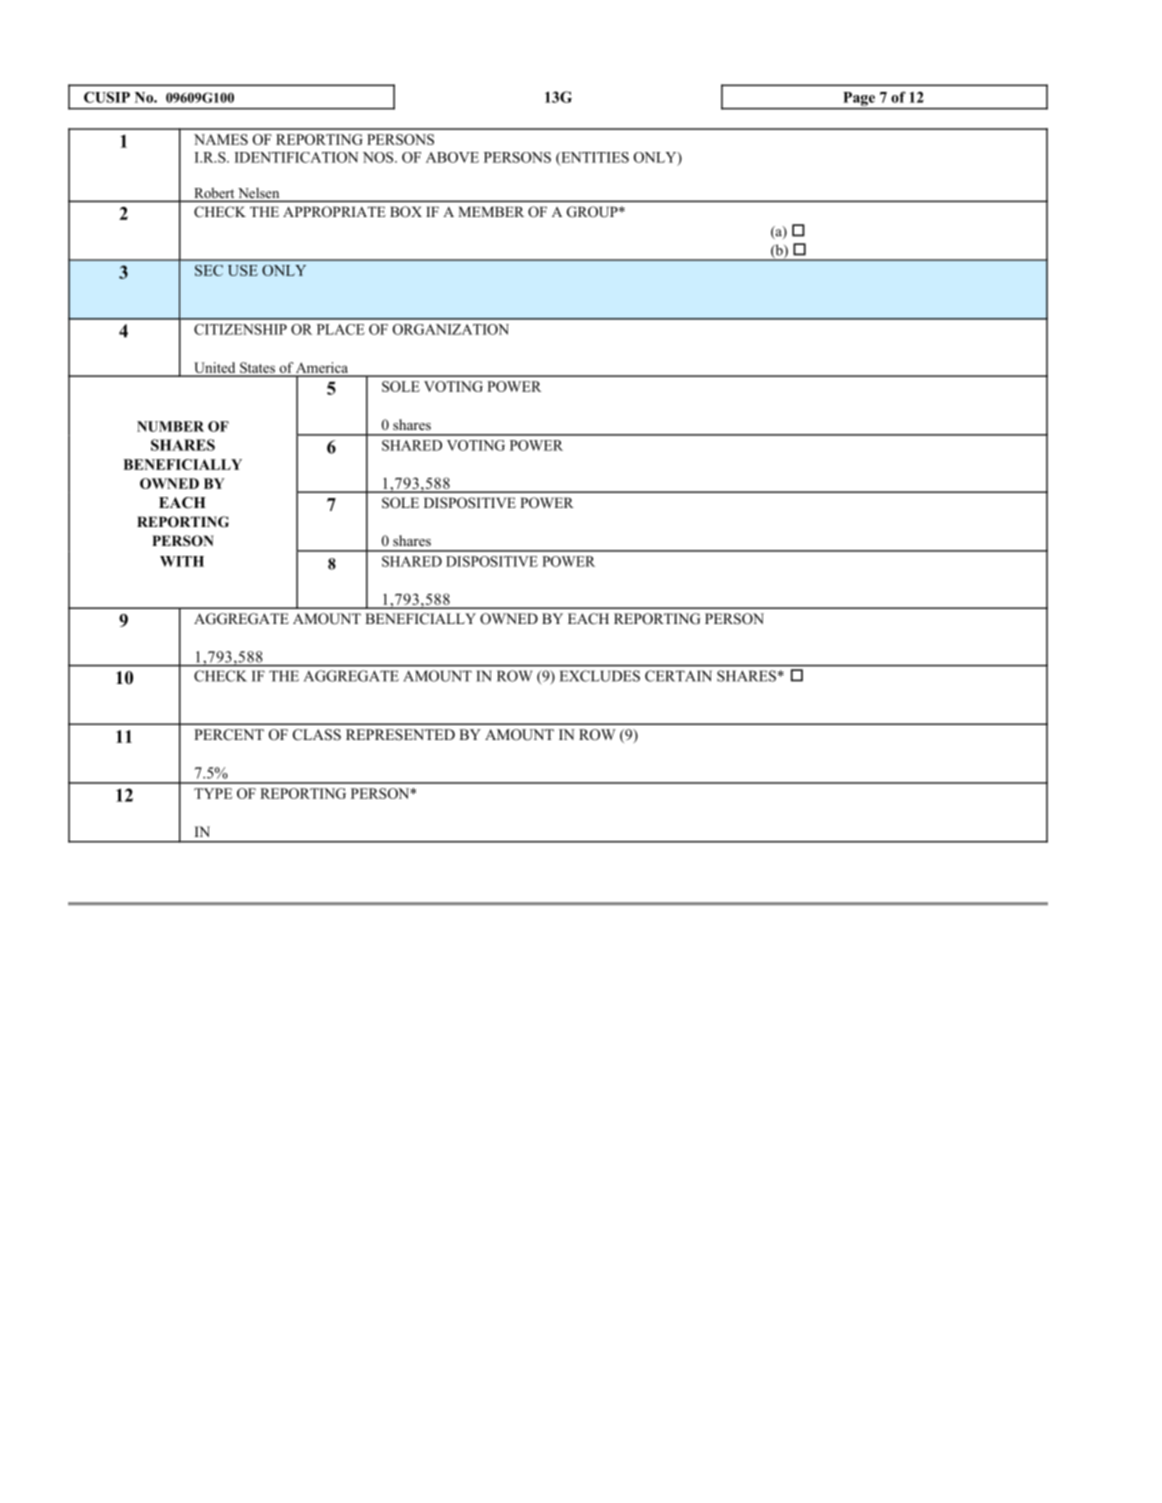 The width and height of the page is (1162, 1503). What do you see at coordinates (221, 139) in the page?
I see `NAMES` at bounding box center [221, 139].
